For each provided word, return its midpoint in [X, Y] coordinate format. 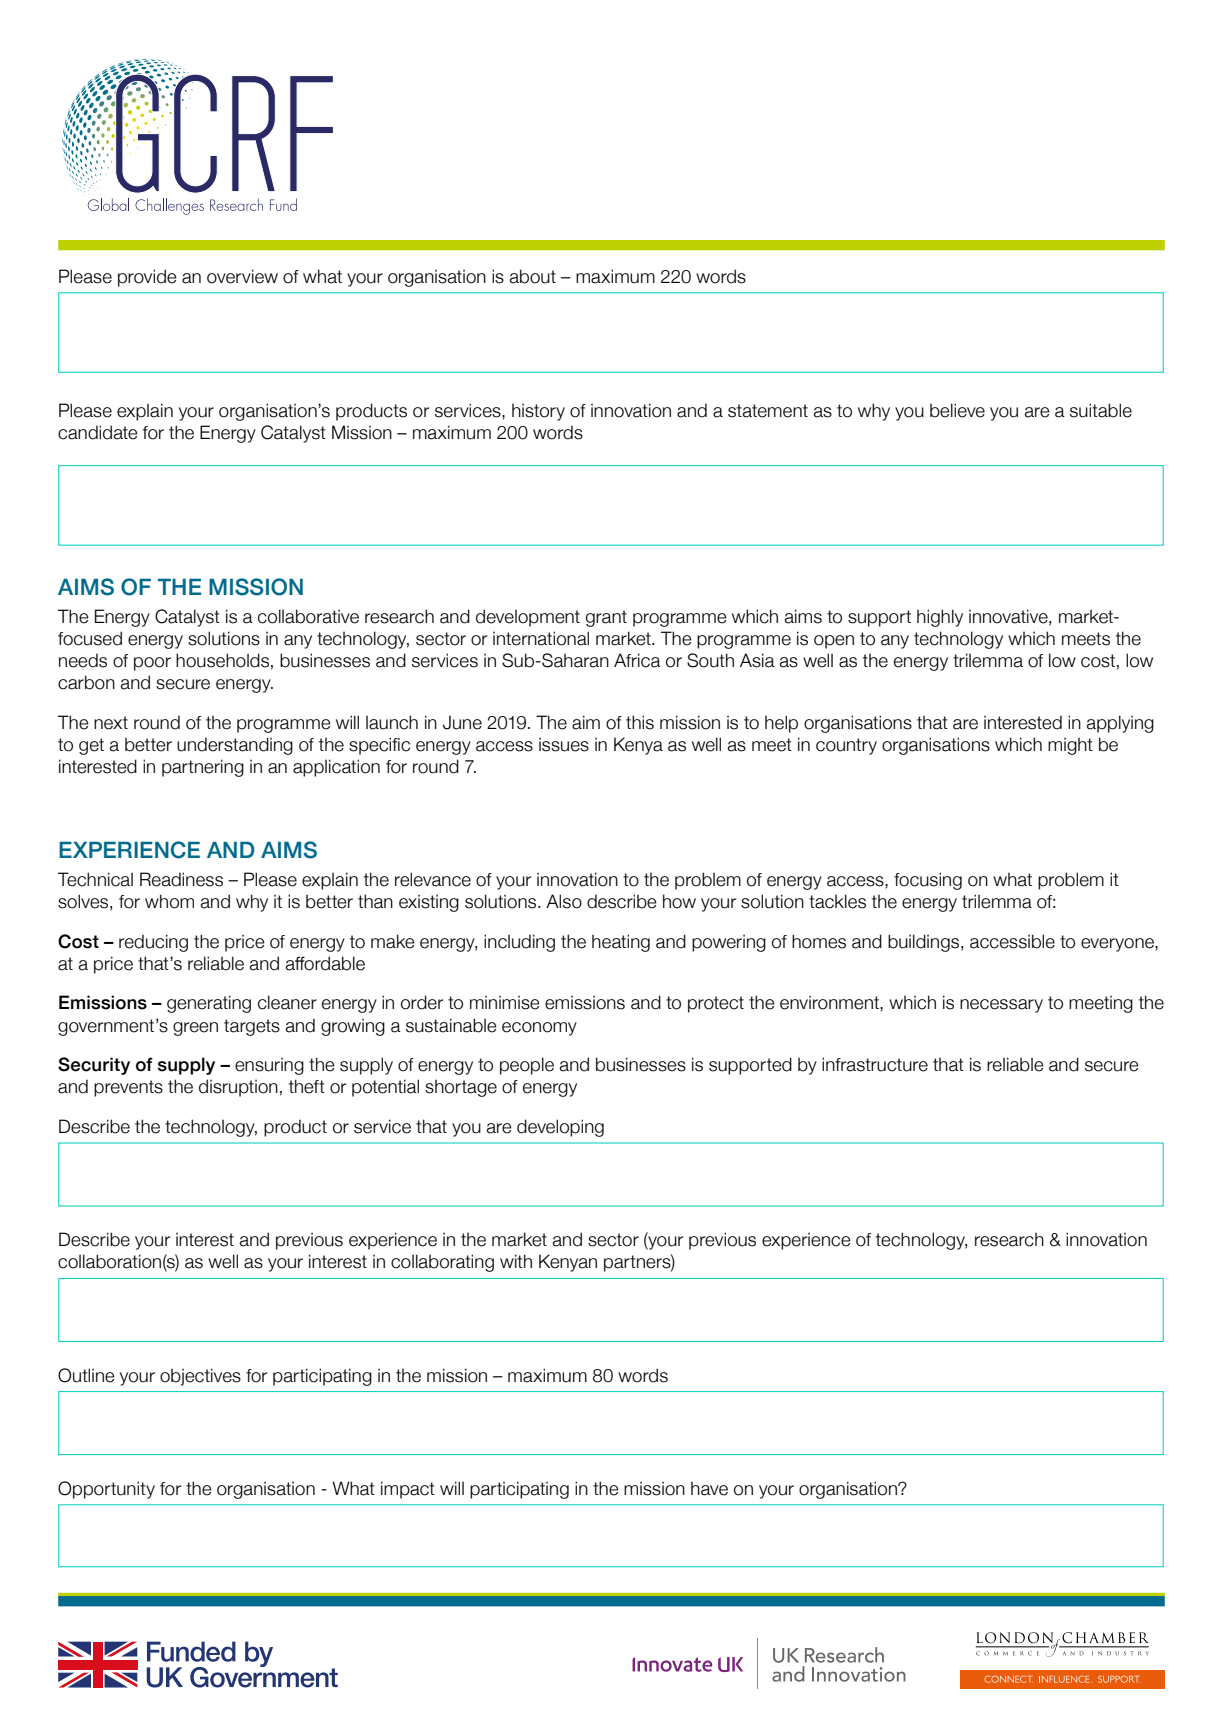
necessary [1001, 1006]
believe [957, 410]
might [1070, 746]
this [640, 722]
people [527, 1066]
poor [152, 664]
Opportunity [106, 1490]
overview [242, 276]
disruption [238, 1088]
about [533, 276]
